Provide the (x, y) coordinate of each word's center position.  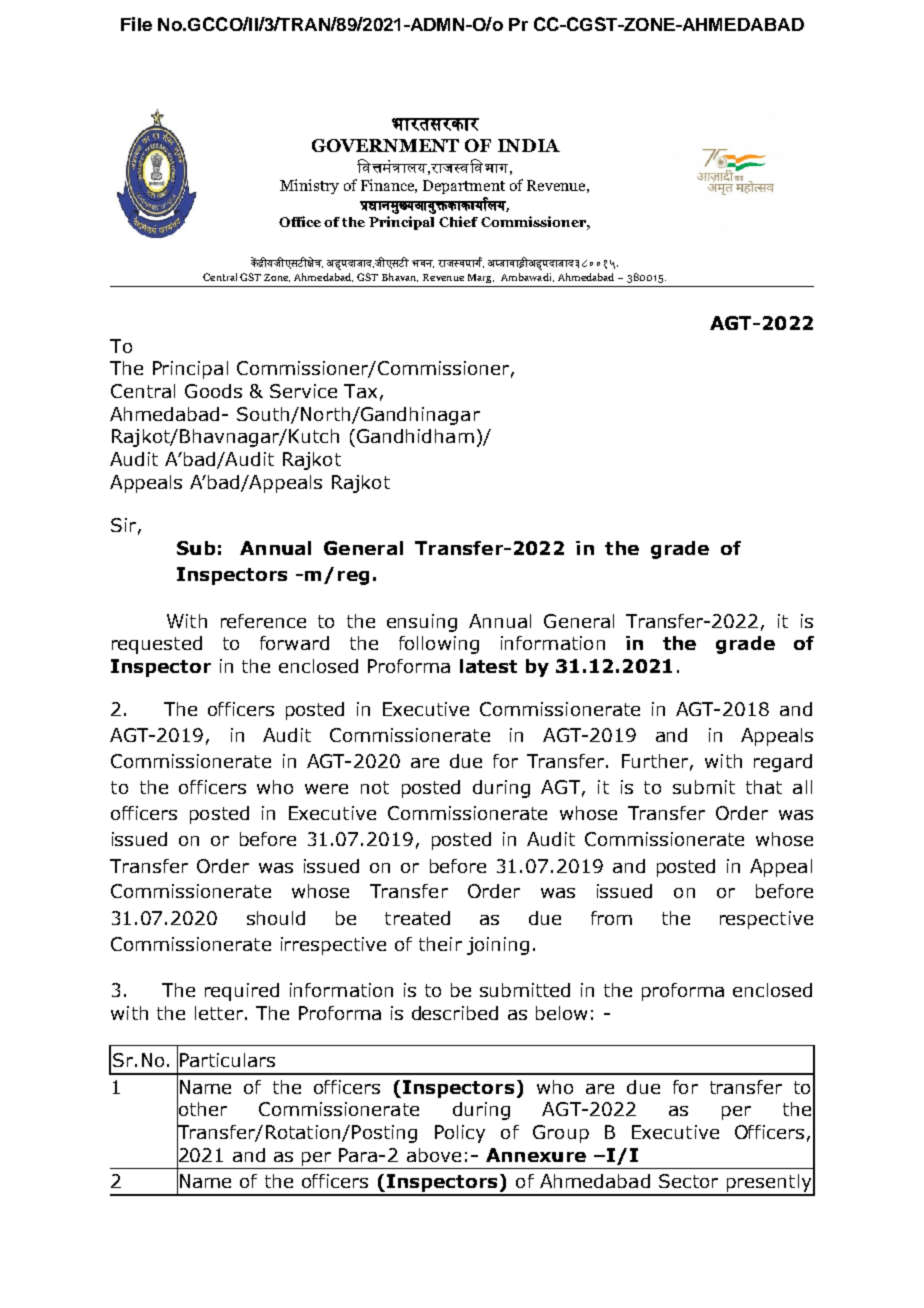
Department (464, 187)
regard (783, 763)
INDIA (529, 145)
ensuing (422, 623)
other (202, 1109)
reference (263, 621)
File (136, 24)
